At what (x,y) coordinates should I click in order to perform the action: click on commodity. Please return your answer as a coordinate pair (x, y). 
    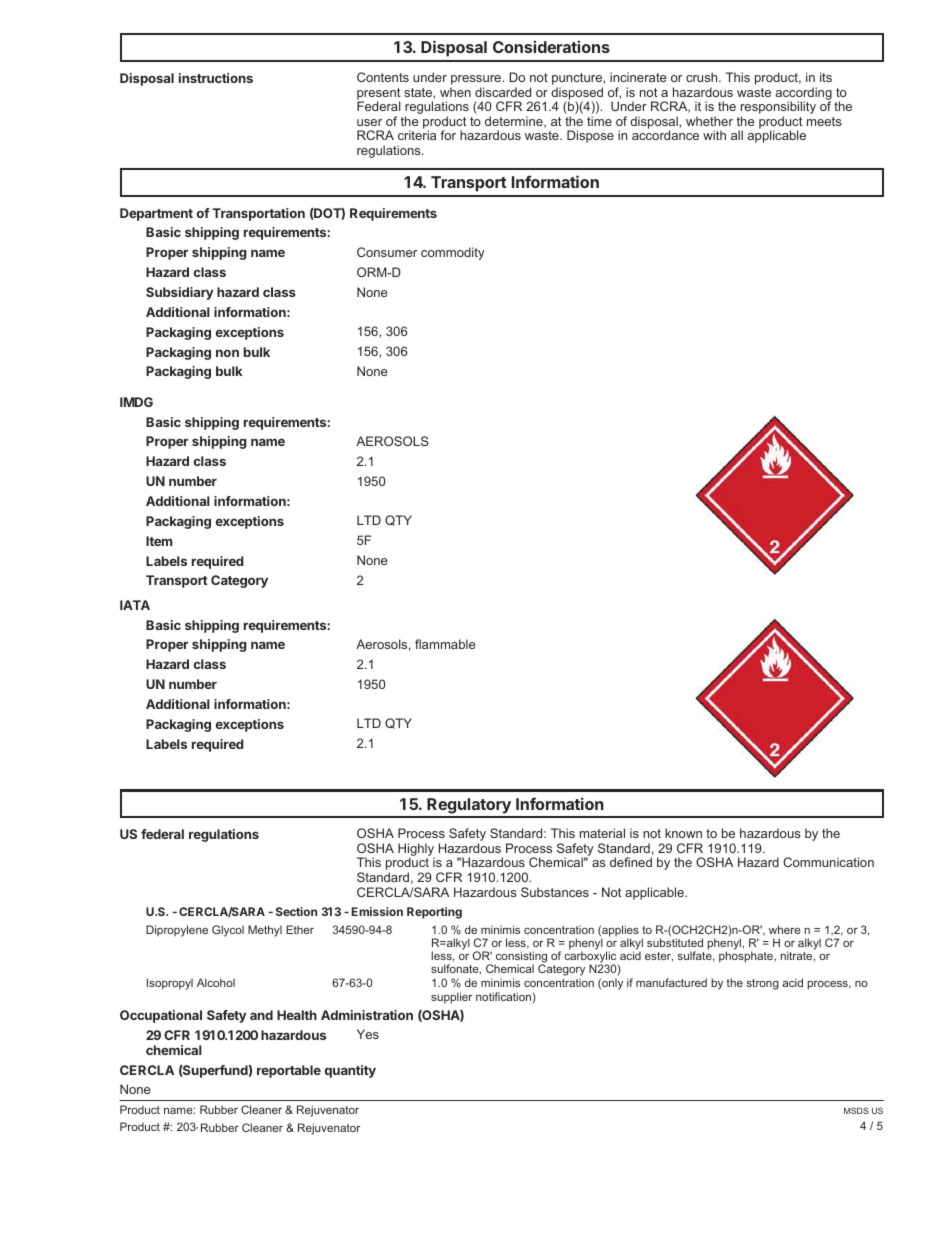
    Looking at the image, I should click on (453, 253).
